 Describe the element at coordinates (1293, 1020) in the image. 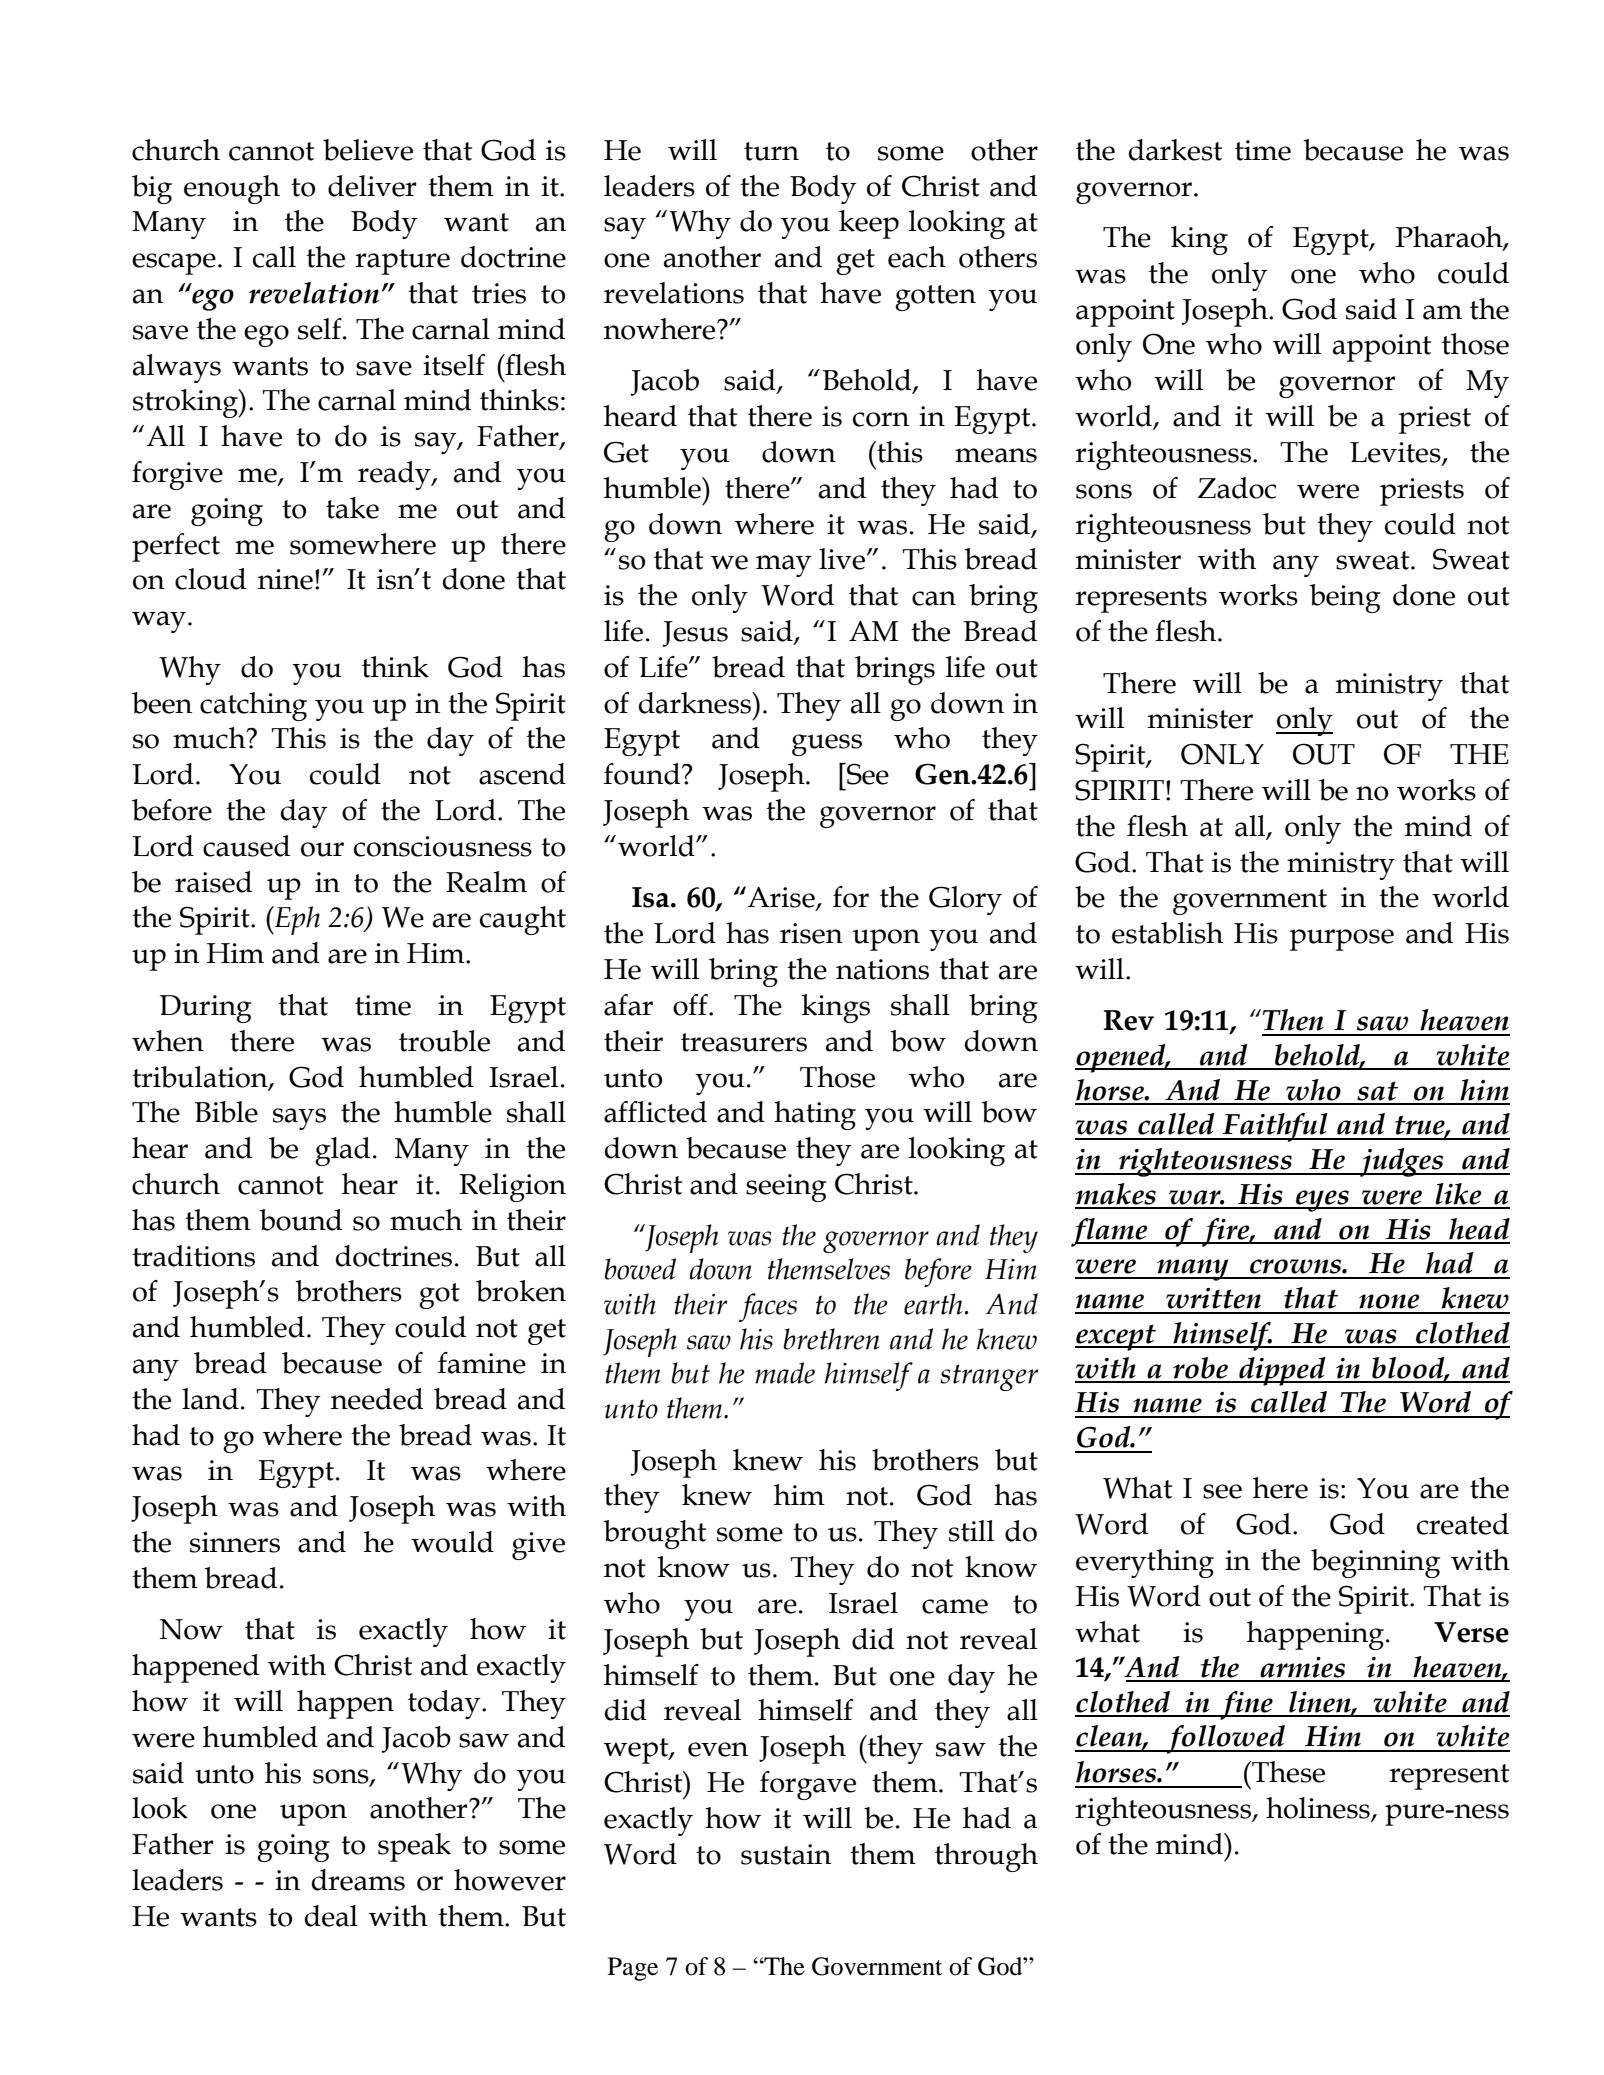

I see `Then` at that location.
